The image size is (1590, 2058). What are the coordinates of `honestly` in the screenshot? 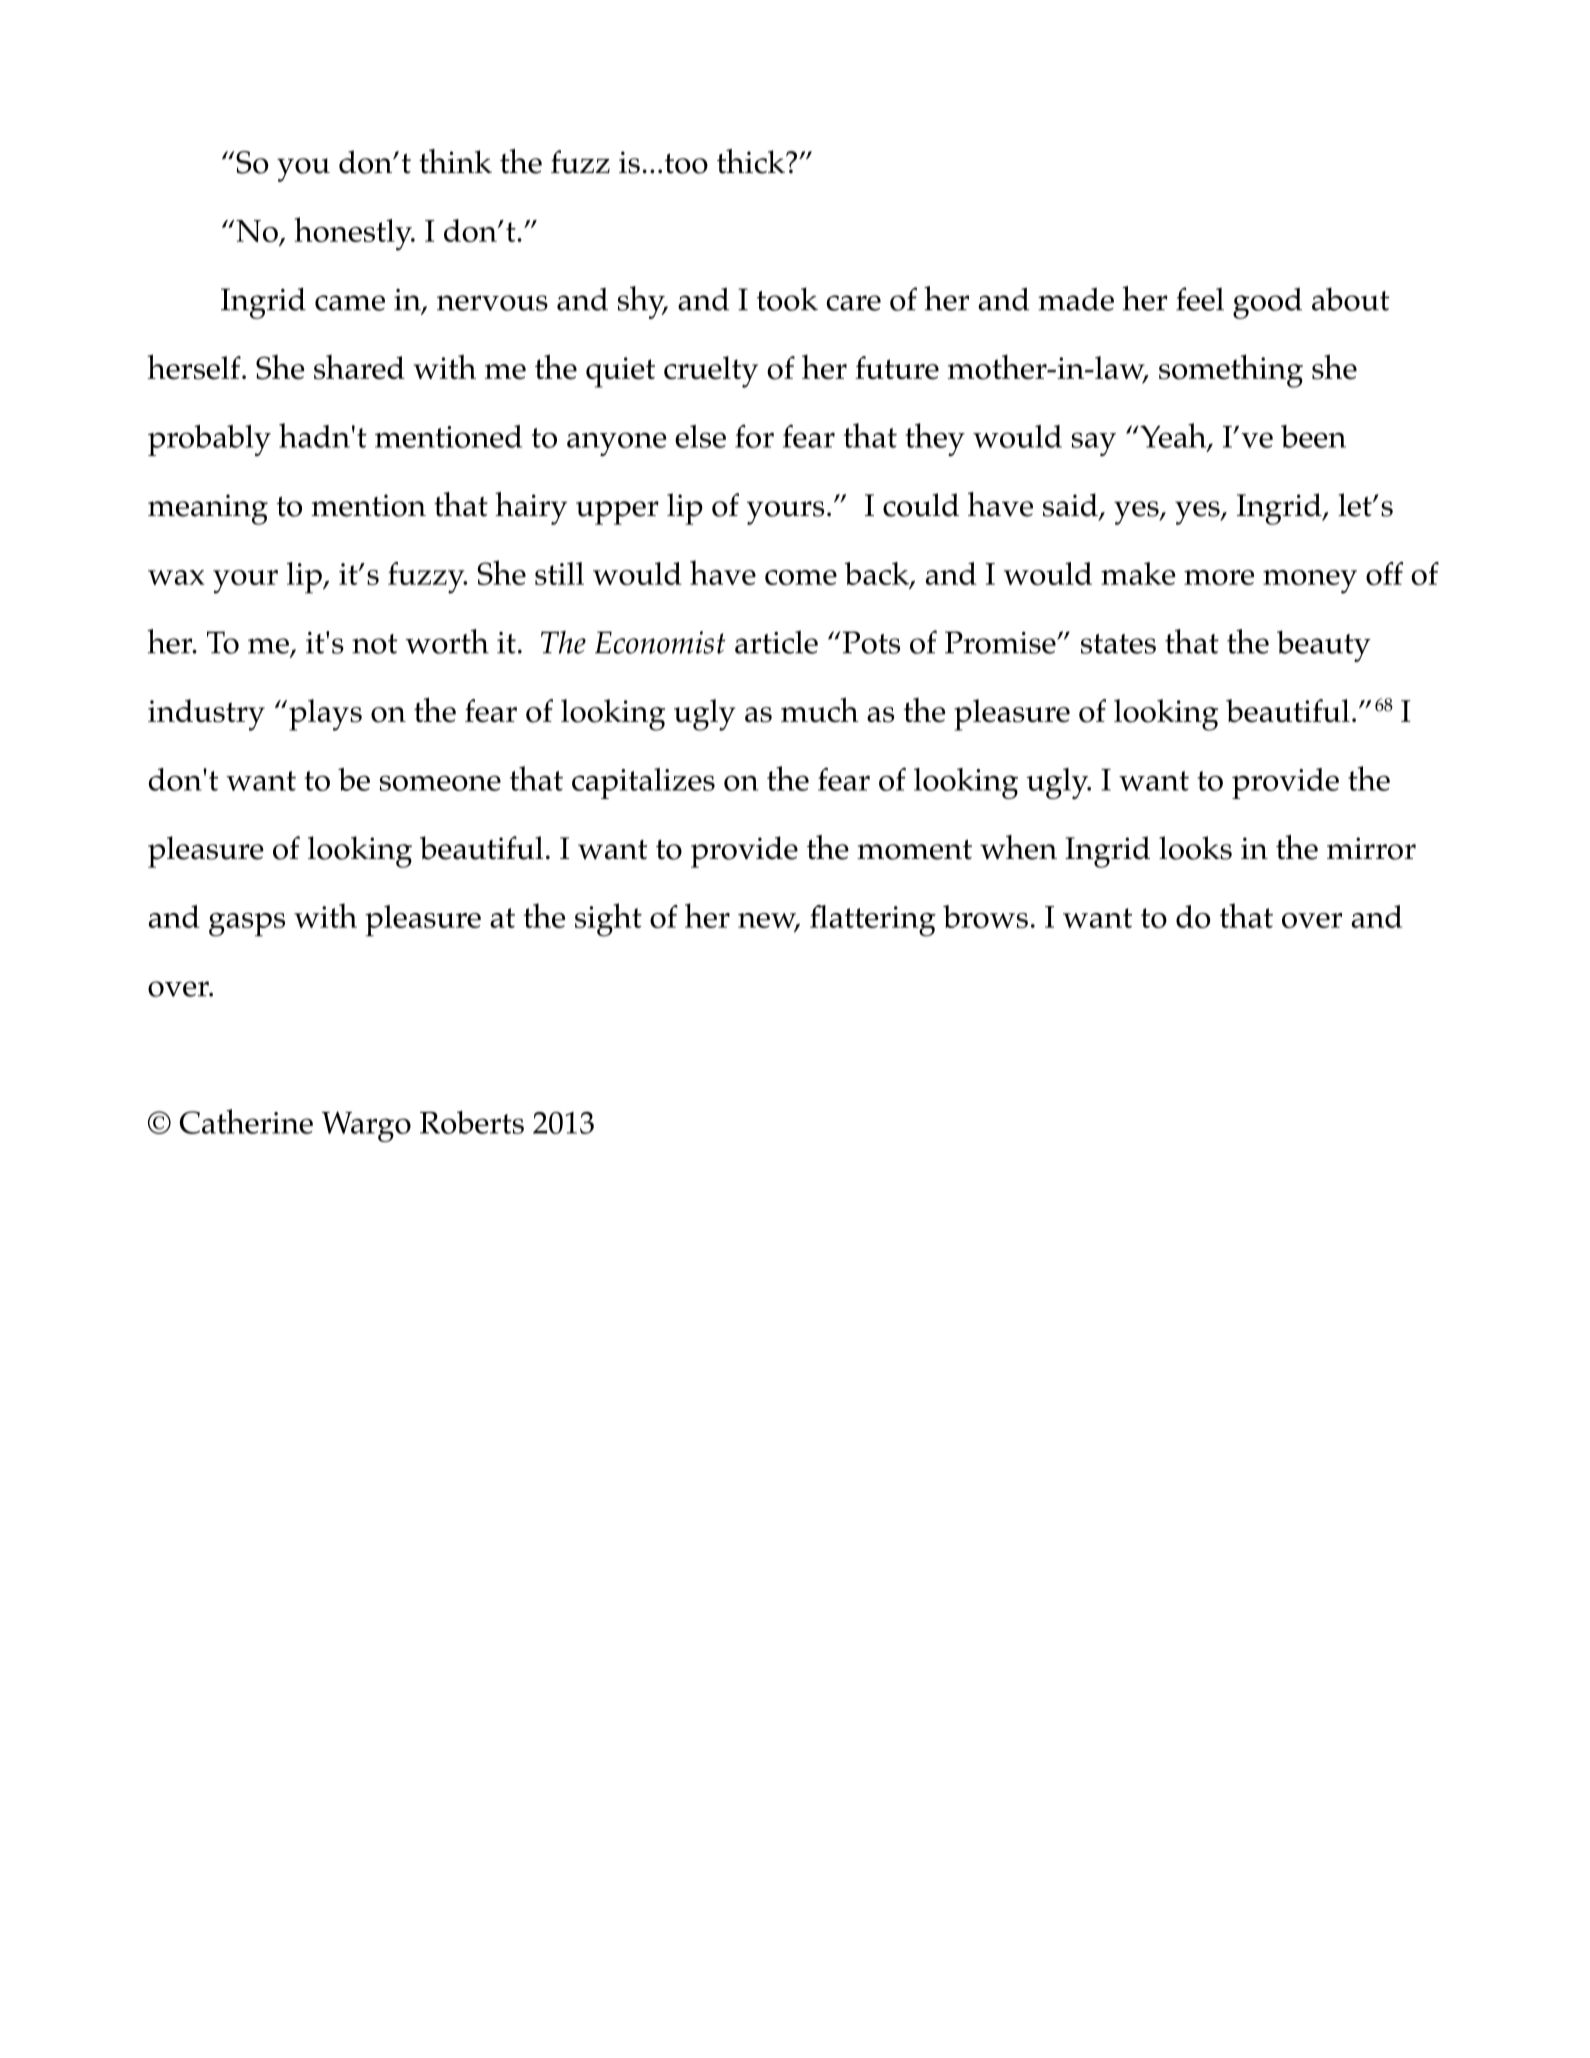 It's located at (354, 234).
